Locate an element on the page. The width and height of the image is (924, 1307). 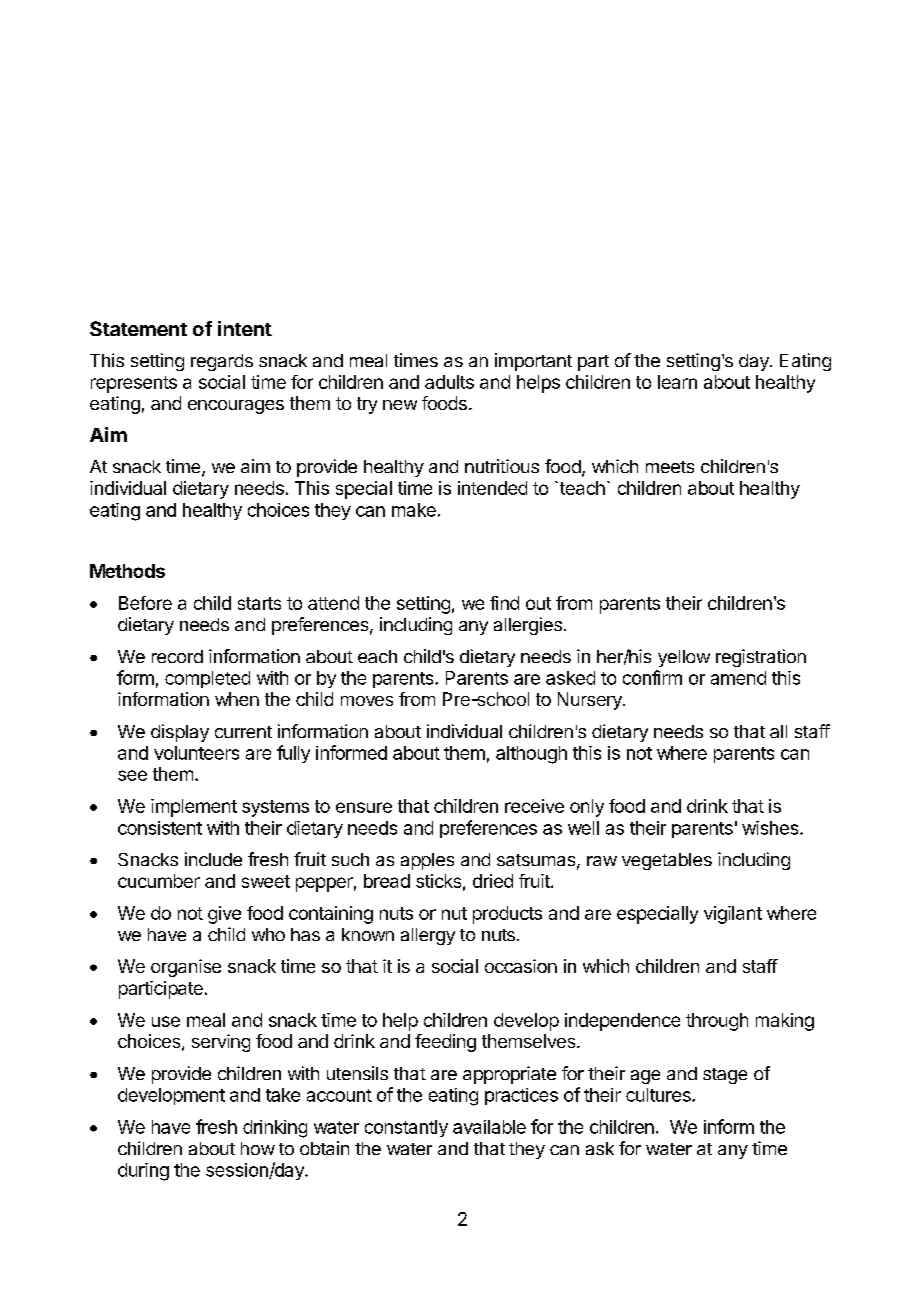
volunteers is located at coordinates (196, 753).
